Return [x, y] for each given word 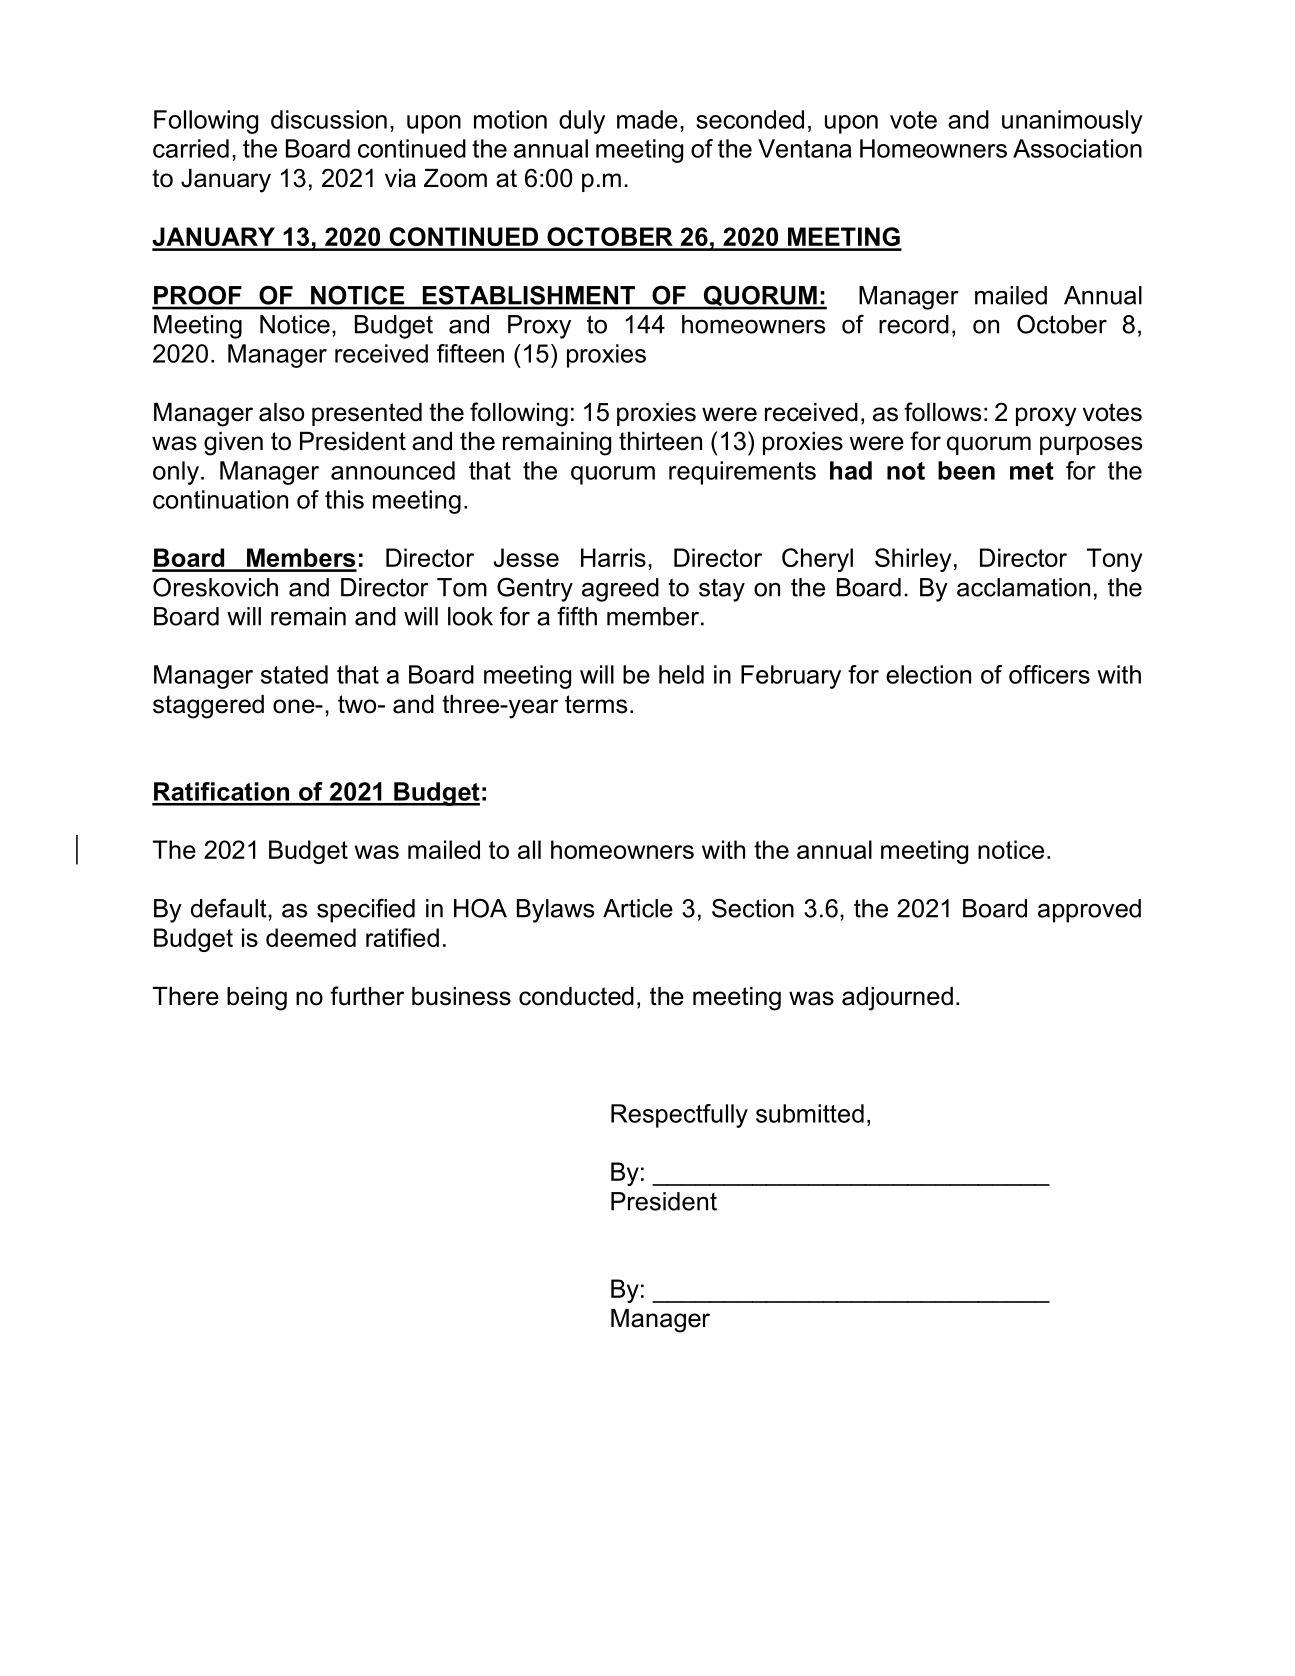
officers [1049, 674]
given [233, 444]
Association [1077, 148]
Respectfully [679, 1116]
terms [596, 704]
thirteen [660, 441]
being [257, 999]
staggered [208, 707]
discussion [329, 119]
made [647, 119]
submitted [810, 1113]
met [1032, 471]
